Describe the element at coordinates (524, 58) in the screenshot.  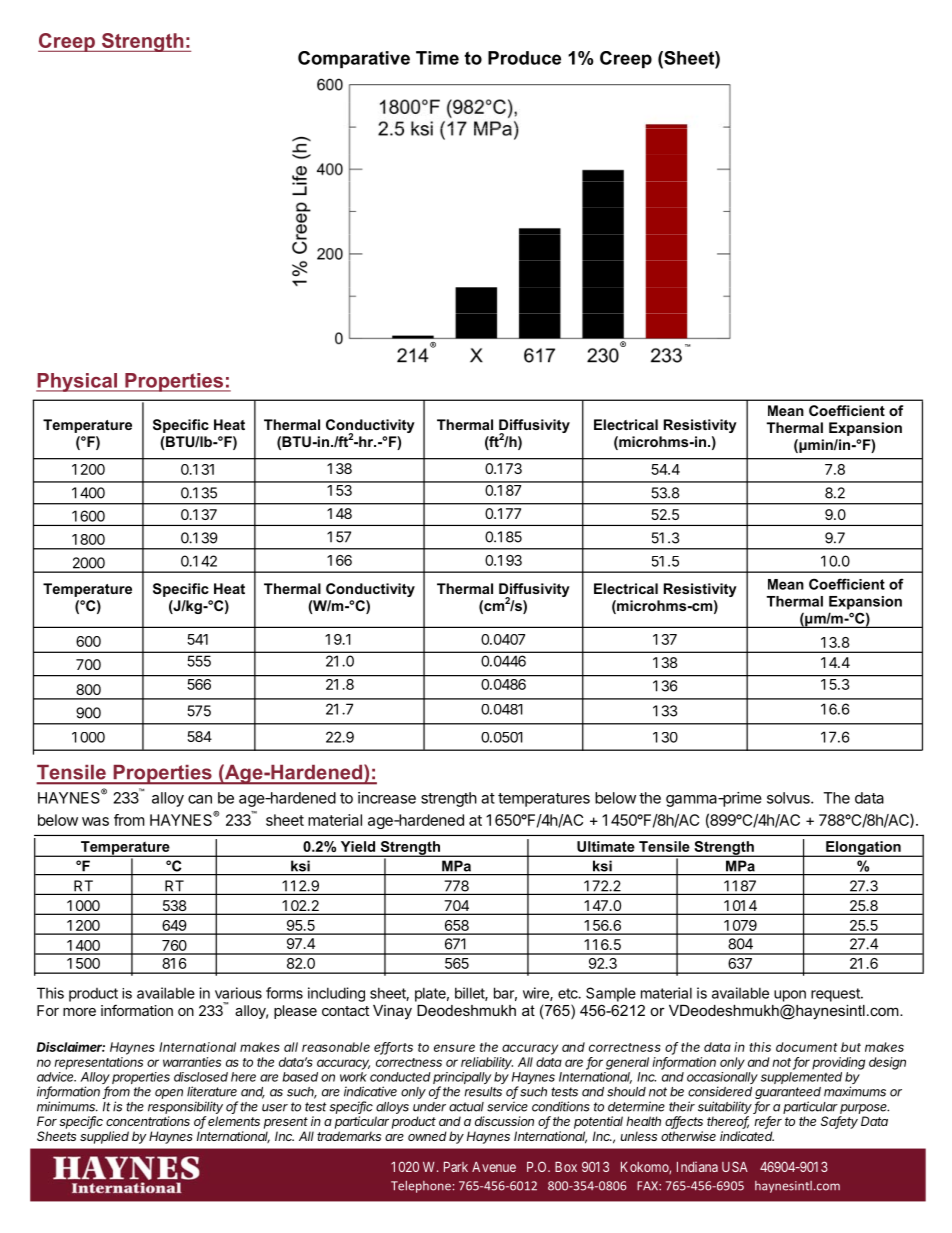
I see `Produce` at that location.
